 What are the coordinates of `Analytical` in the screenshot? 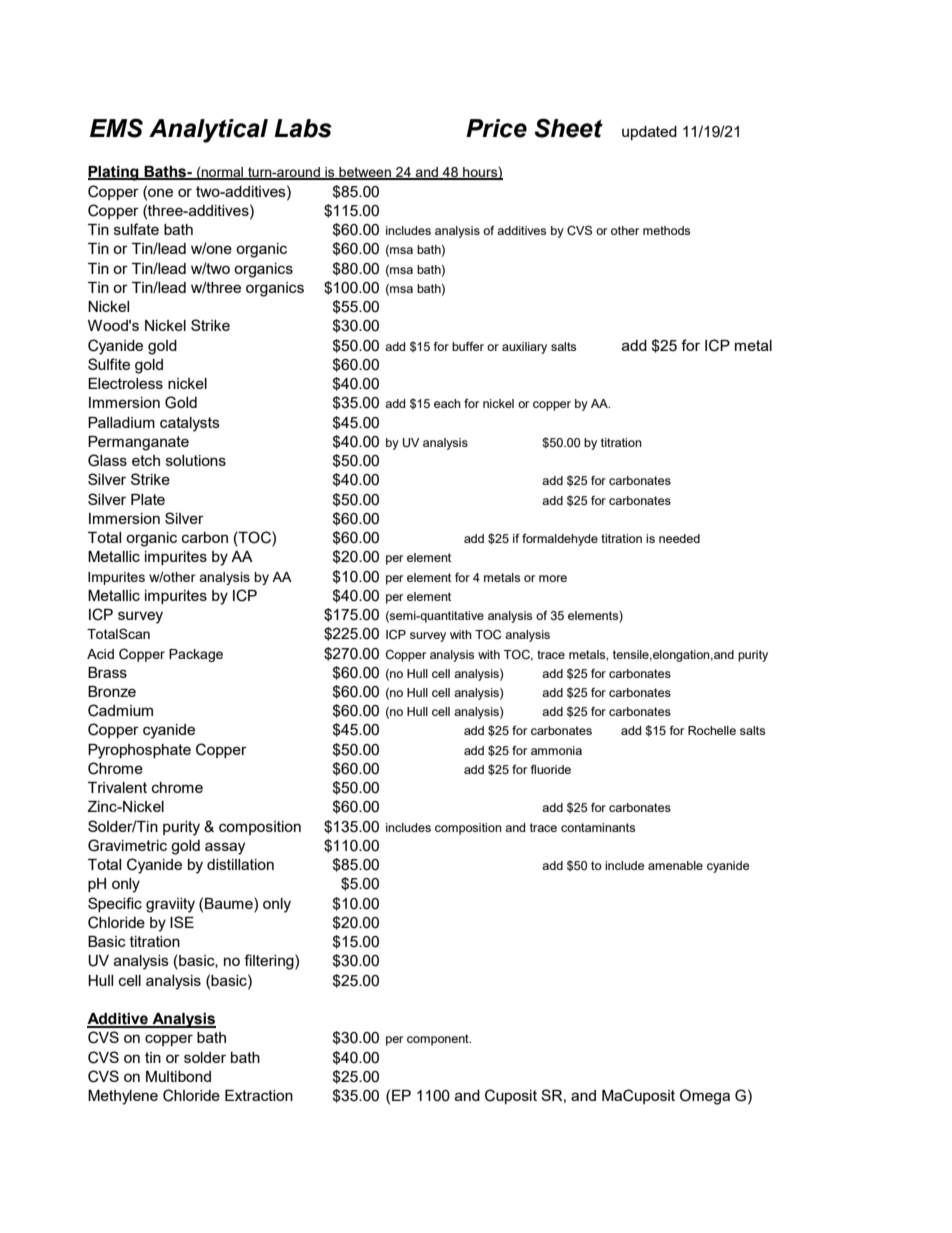 It's located at (208, 131).
